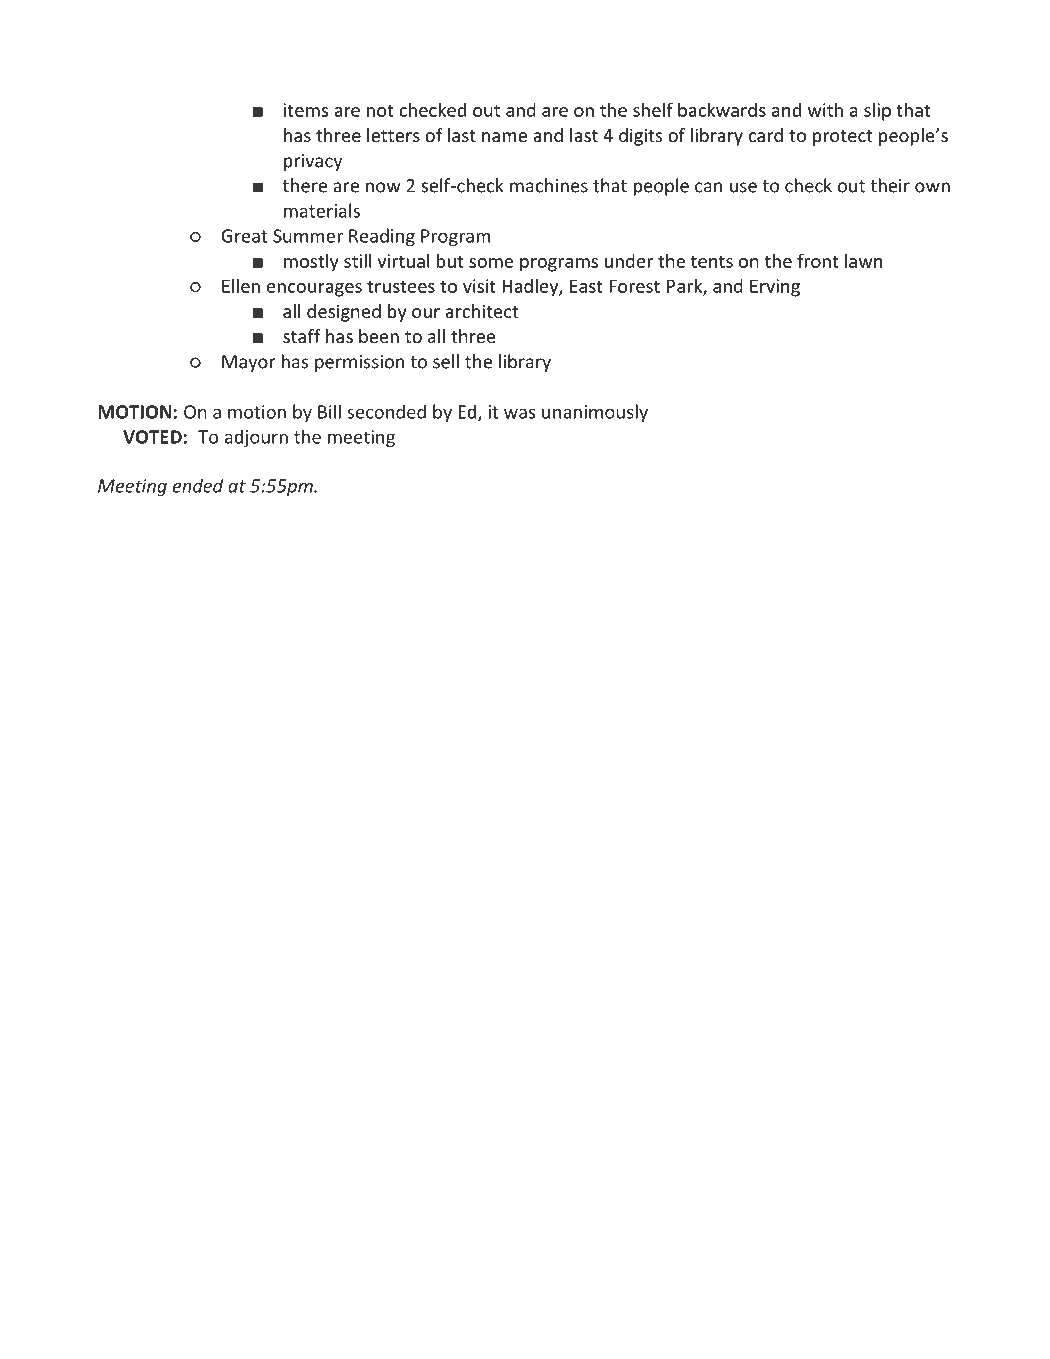  Describe the element at coordinates (241, 285) in the page. I see `Ellen` at that location.
